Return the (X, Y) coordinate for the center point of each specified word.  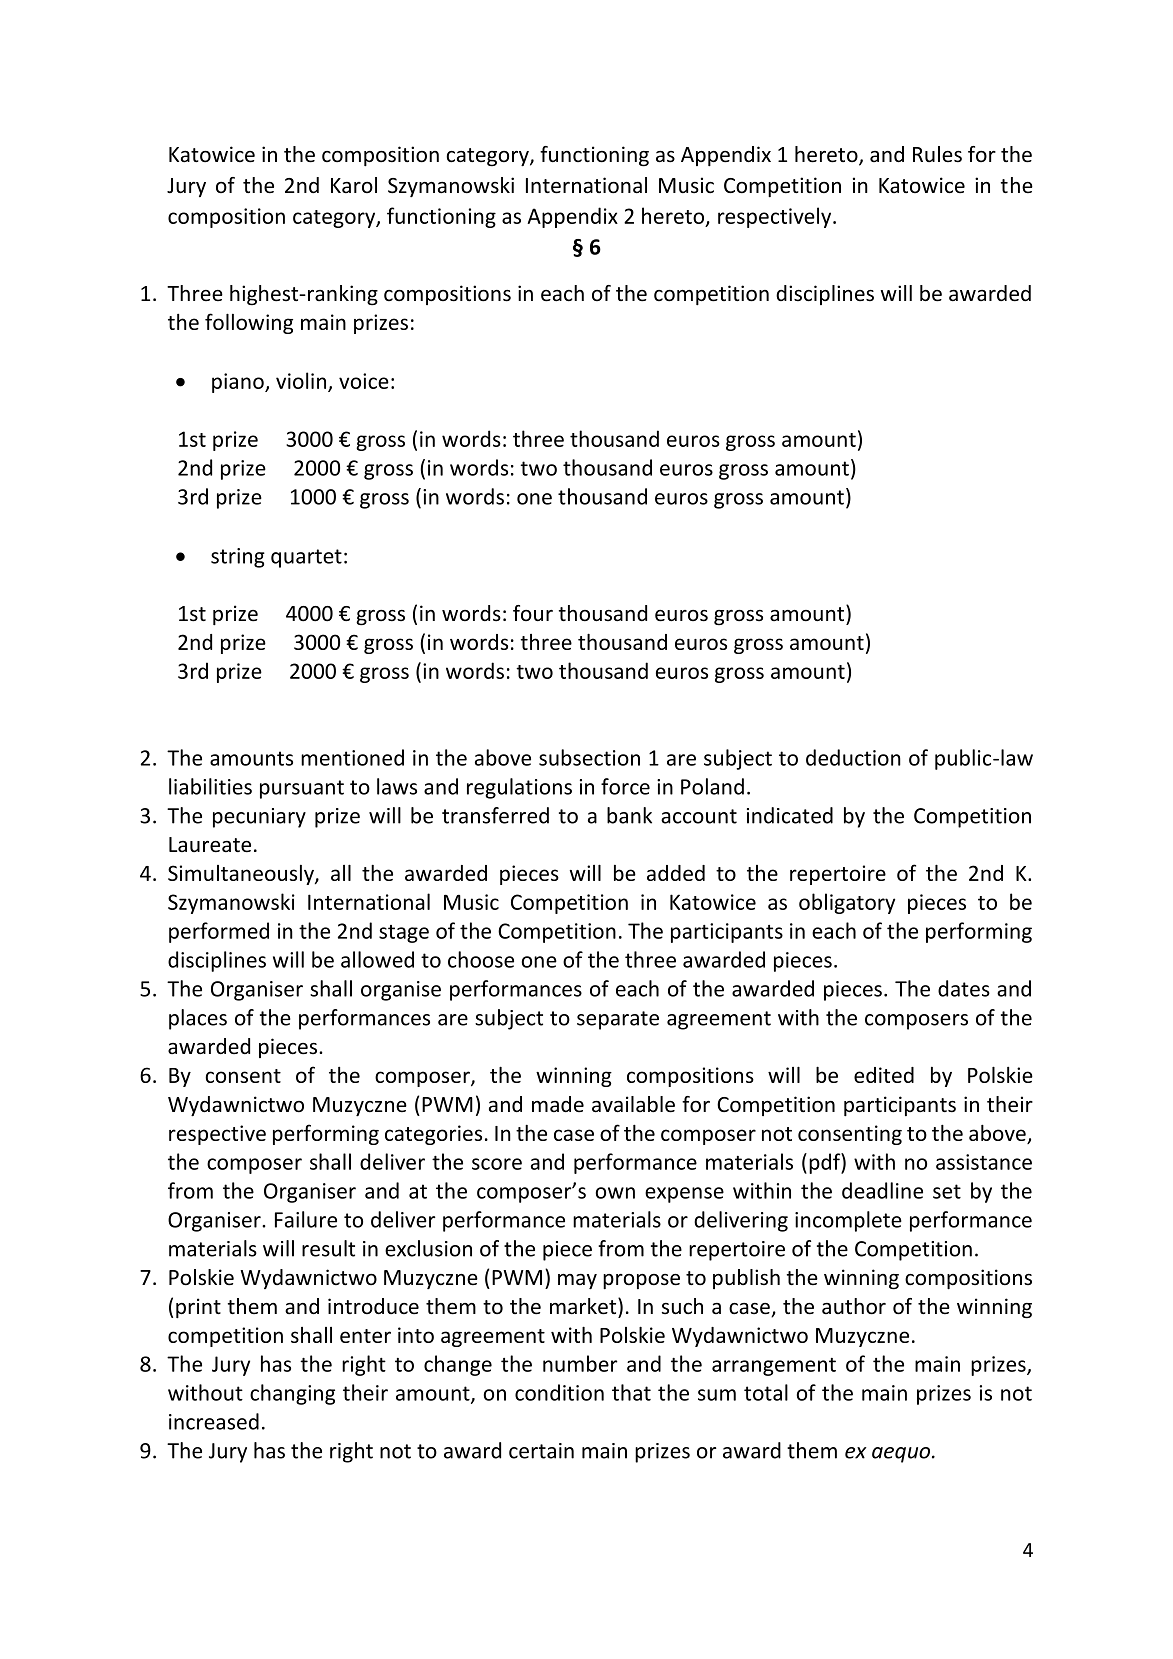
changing (292, 1394)
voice (364, 381)
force (625, 786)
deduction (853, 757)
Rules (937, 154)
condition (559, 1392)
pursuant (302, 789)
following (249, 323)
